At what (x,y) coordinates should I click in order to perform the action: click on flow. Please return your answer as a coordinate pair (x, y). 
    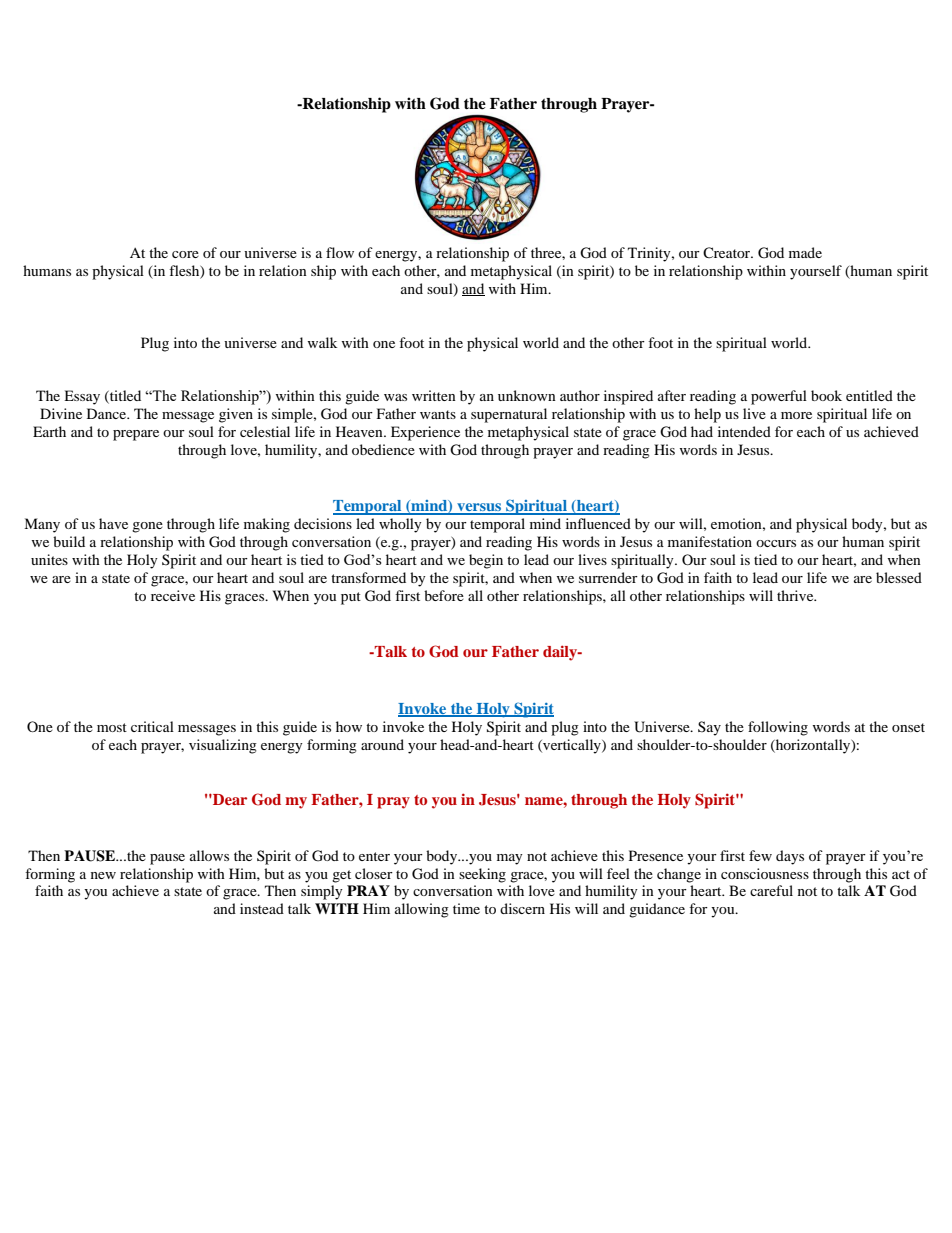
    Looking at the image, I should click on (340, 252).
